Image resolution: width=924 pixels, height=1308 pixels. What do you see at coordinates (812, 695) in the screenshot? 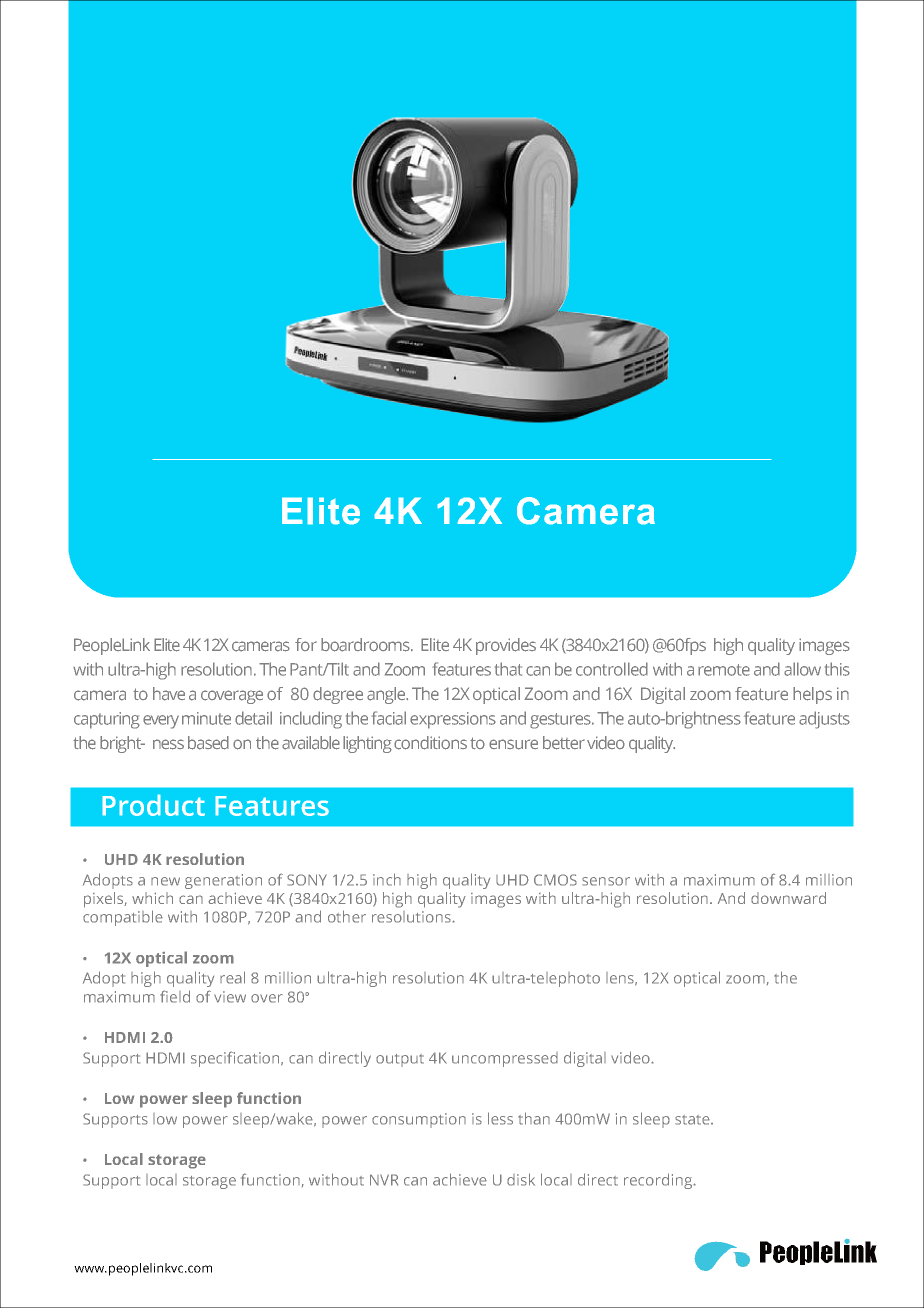
I see `helps` at bounding box center [812, 695].
